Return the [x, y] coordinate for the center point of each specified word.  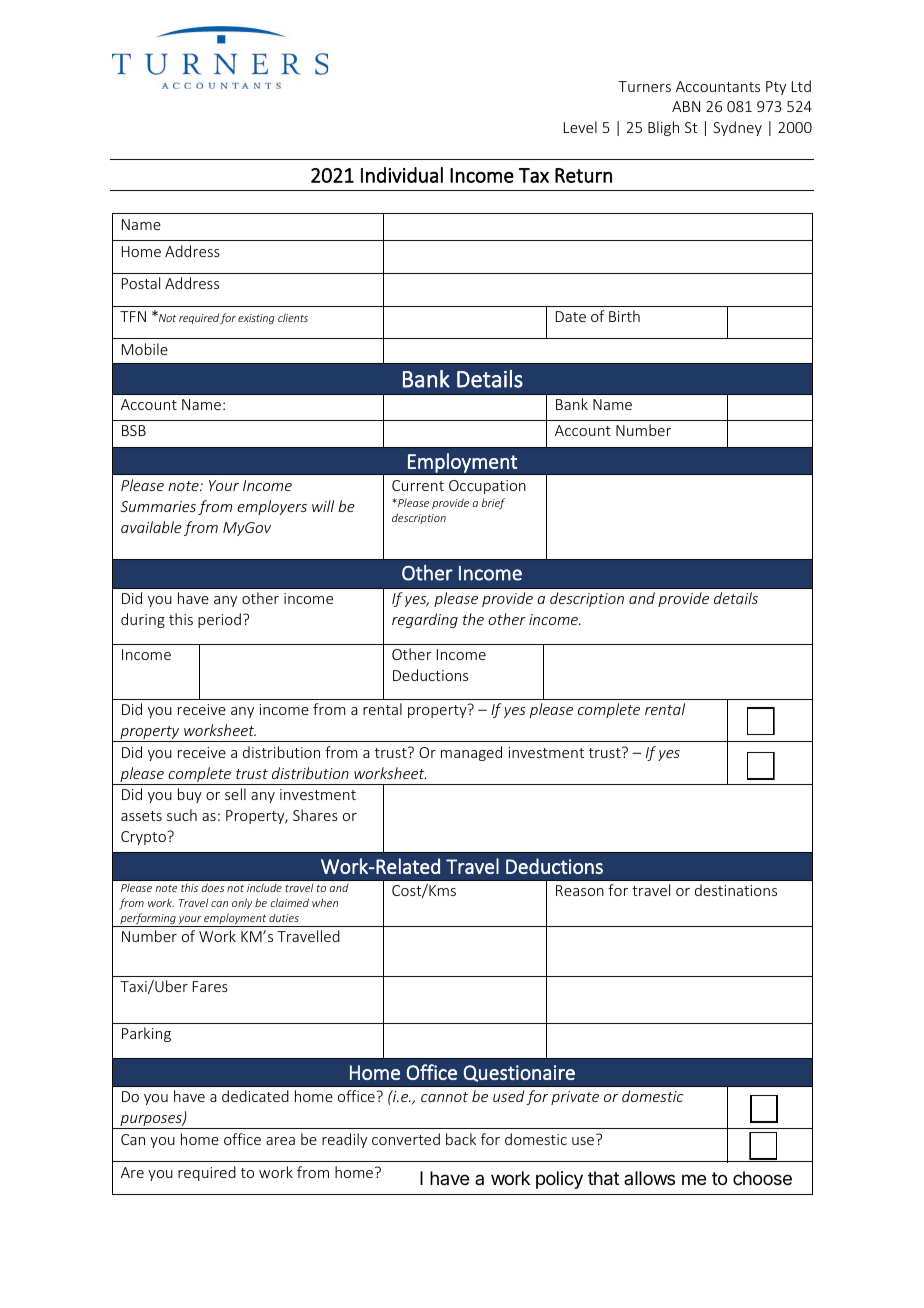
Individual [402, 175]
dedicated [255, 1096]
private [575, 1098]
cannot [444, 1097]
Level [580, 127]
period [219, 620]
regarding [425, 620]
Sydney [737, 128]
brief [493, 503]
